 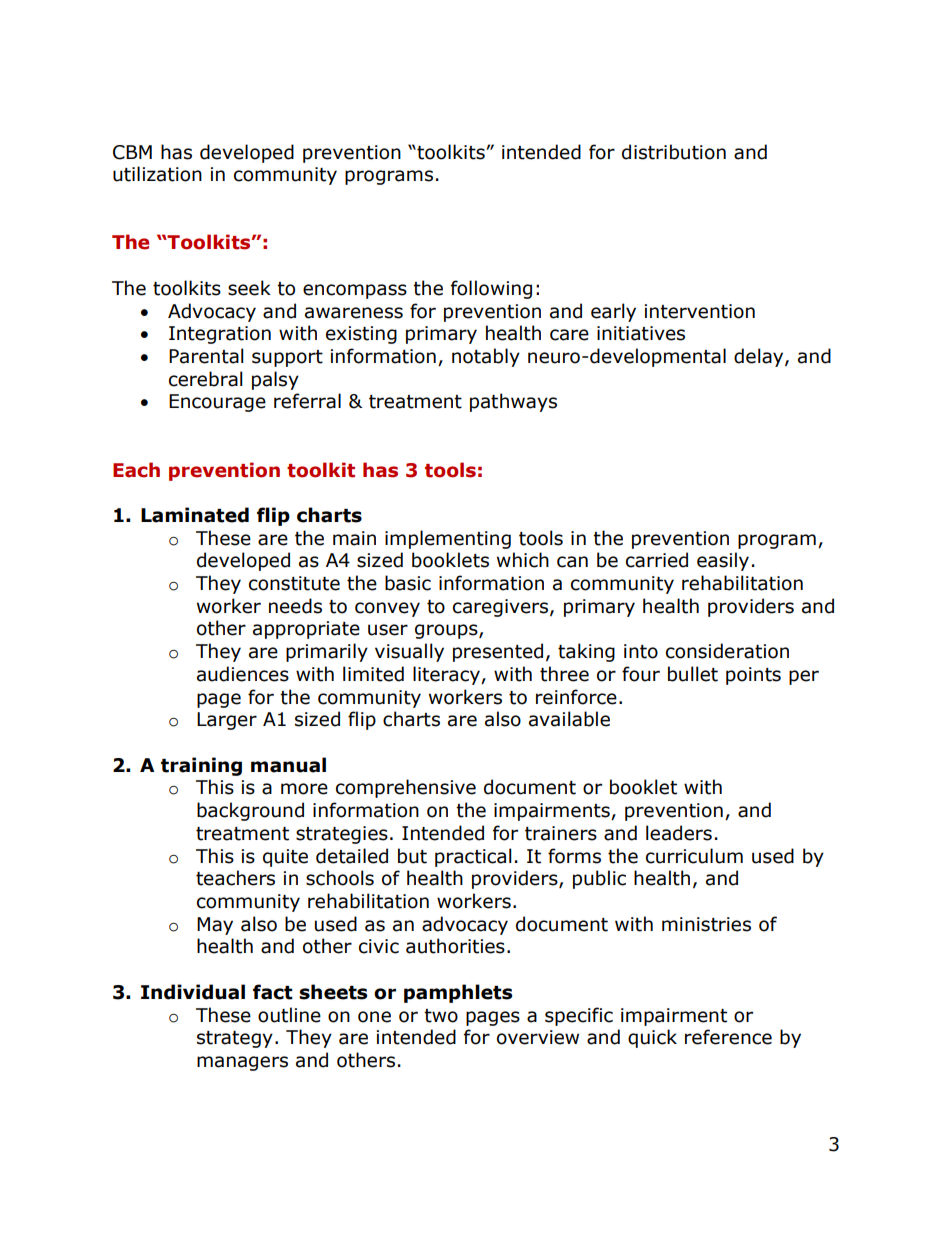 I want to click on distribution, so click(x=674, y=152).
